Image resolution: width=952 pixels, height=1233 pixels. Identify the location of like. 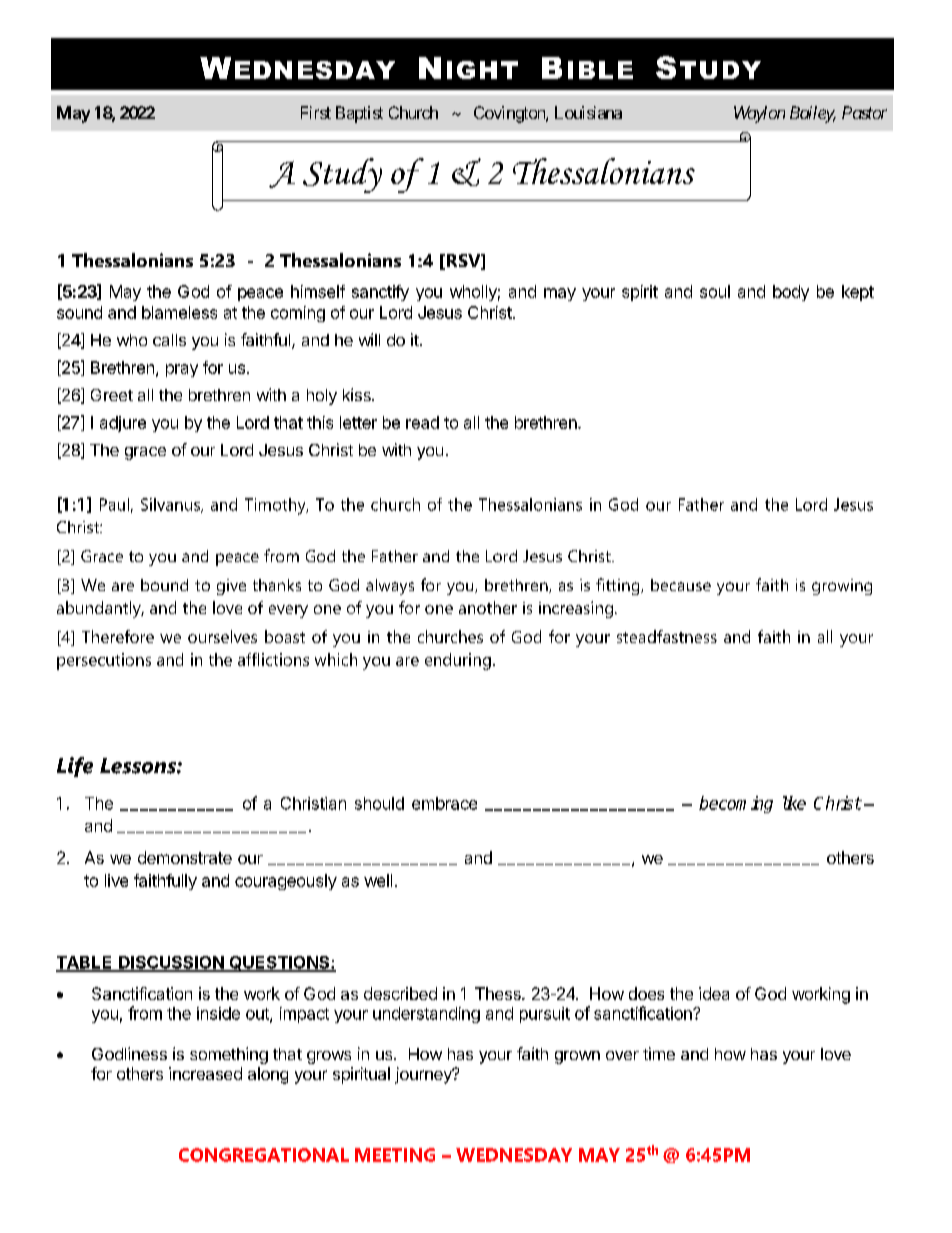
(794, 803).
